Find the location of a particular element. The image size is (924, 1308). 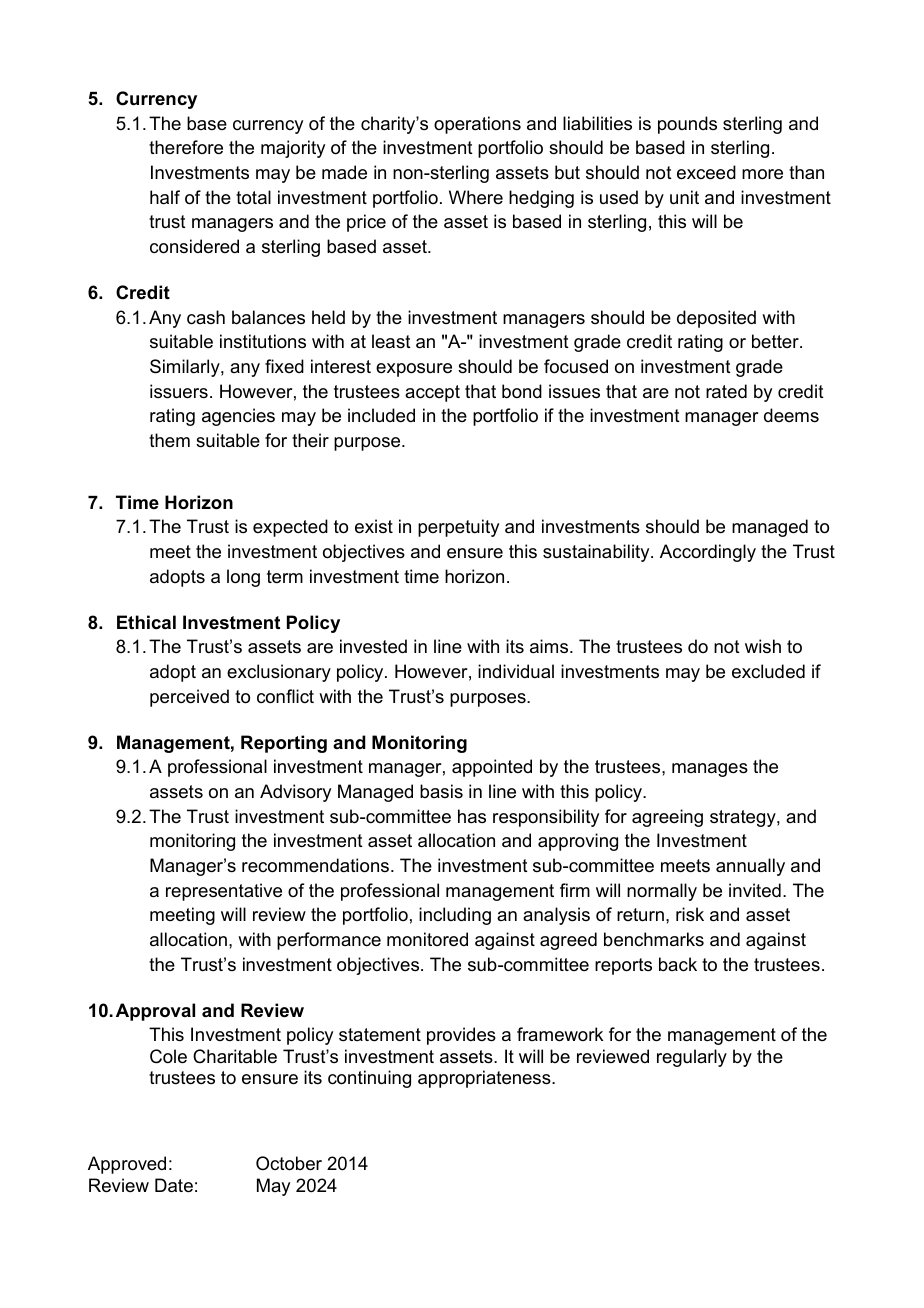

monitored is located at coordinates (427, 939).
